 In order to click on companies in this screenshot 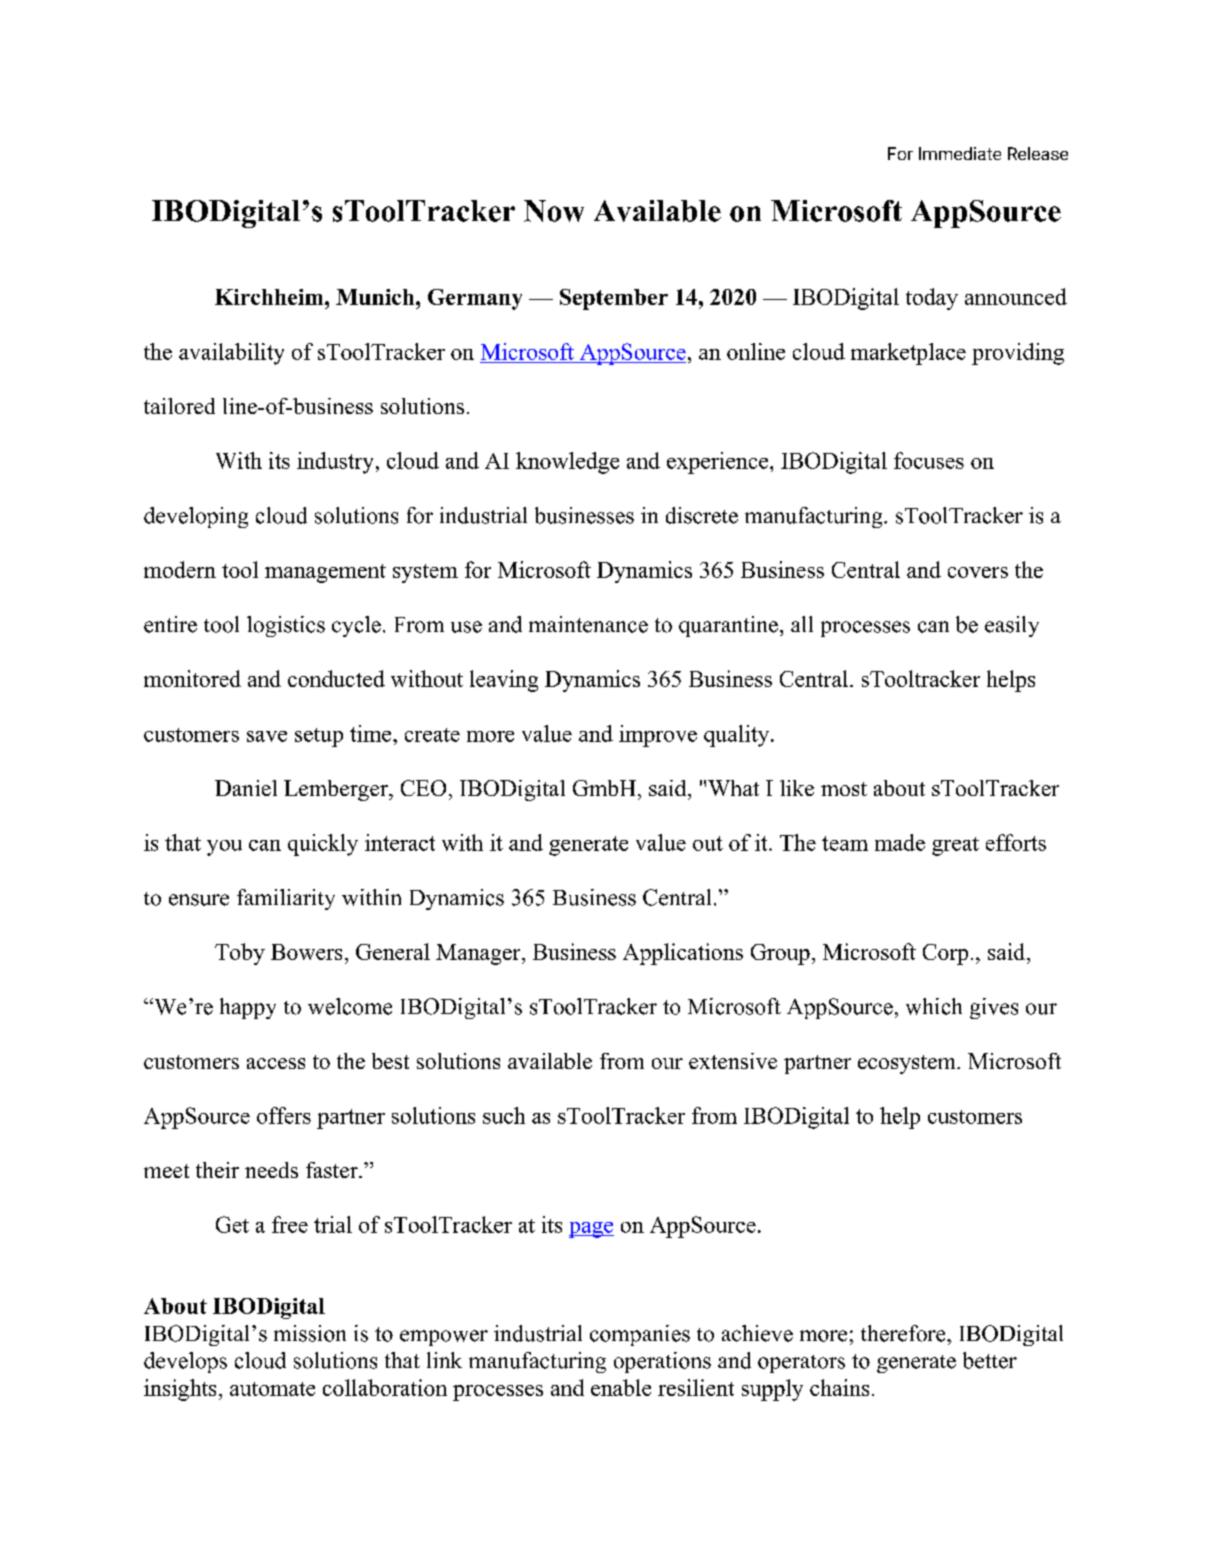, I will do `click(640, 1335)`.
